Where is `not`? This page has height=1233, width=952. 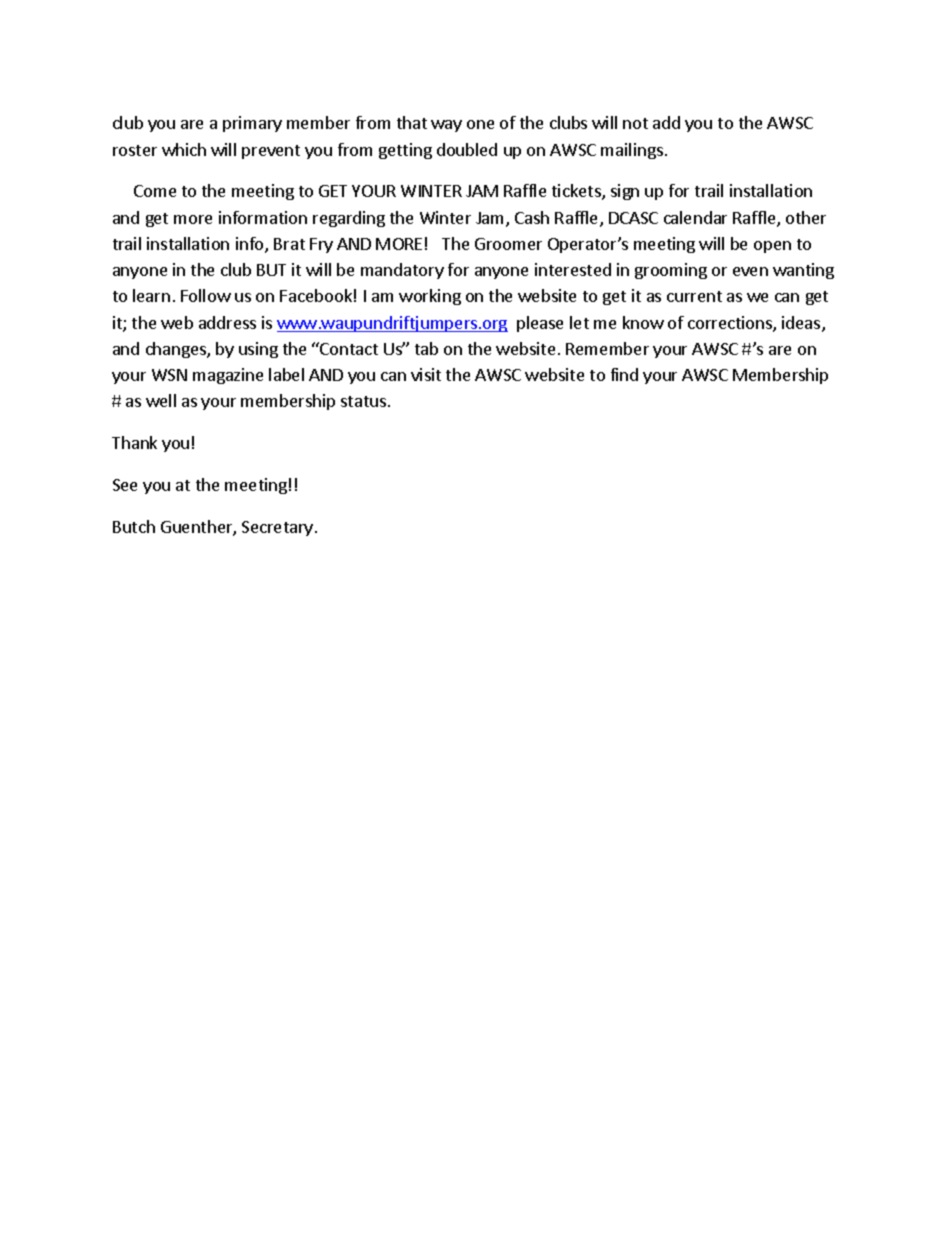 not is located at coordinates (635, 123).
